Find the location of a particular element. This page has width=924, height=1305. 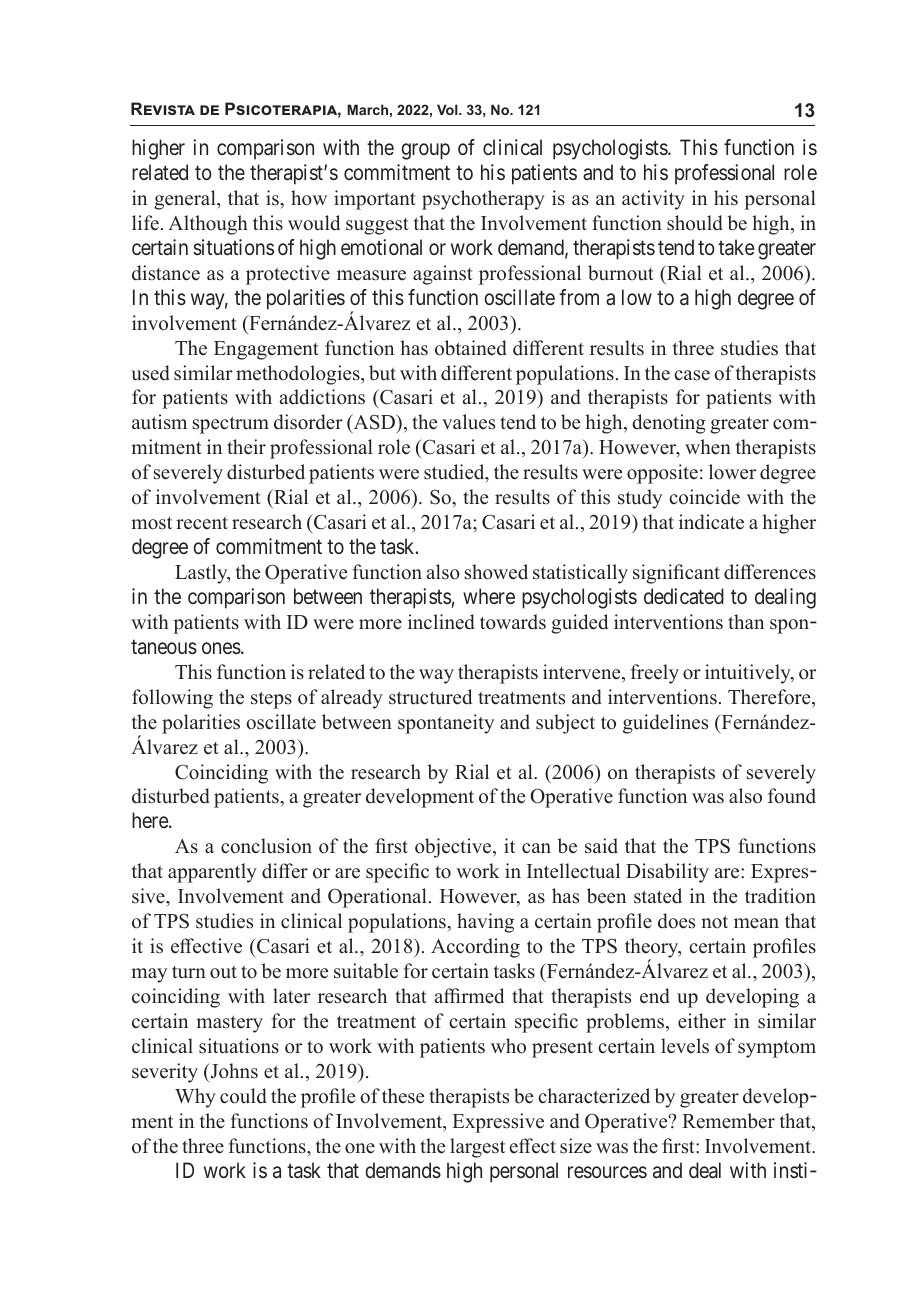

could is located at coordinates (243, 1096).
